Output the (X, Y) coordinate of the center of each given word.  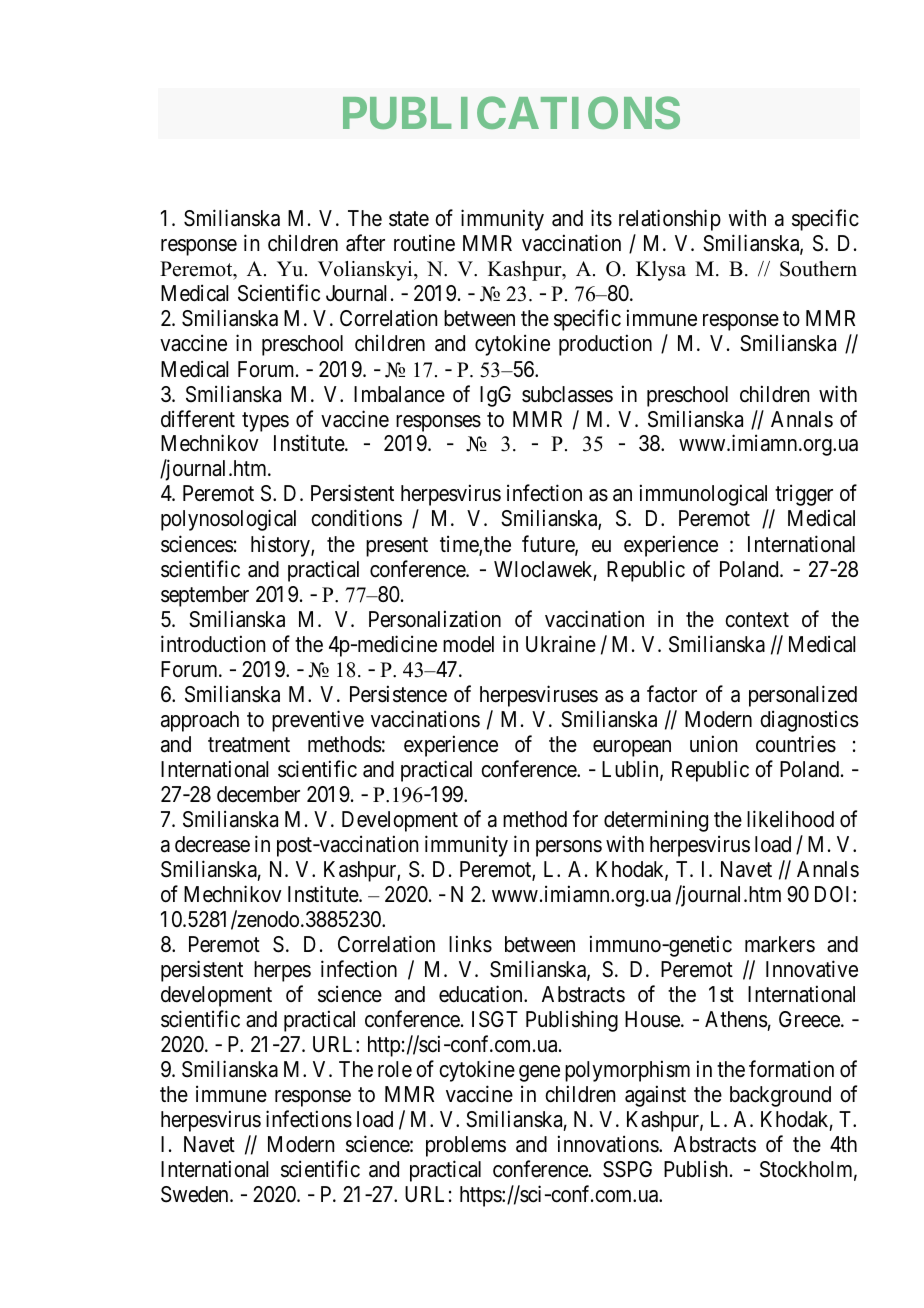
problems (466, 1146)
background (780, 1096)
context (757, 620)
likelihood (790, 819)
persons (569, 848)
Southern (818, 269)
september (205, 596)
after (365, 243)
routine (424, 243)
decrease (212, 844)
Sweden (196, 1194)
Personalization (435, 619)
